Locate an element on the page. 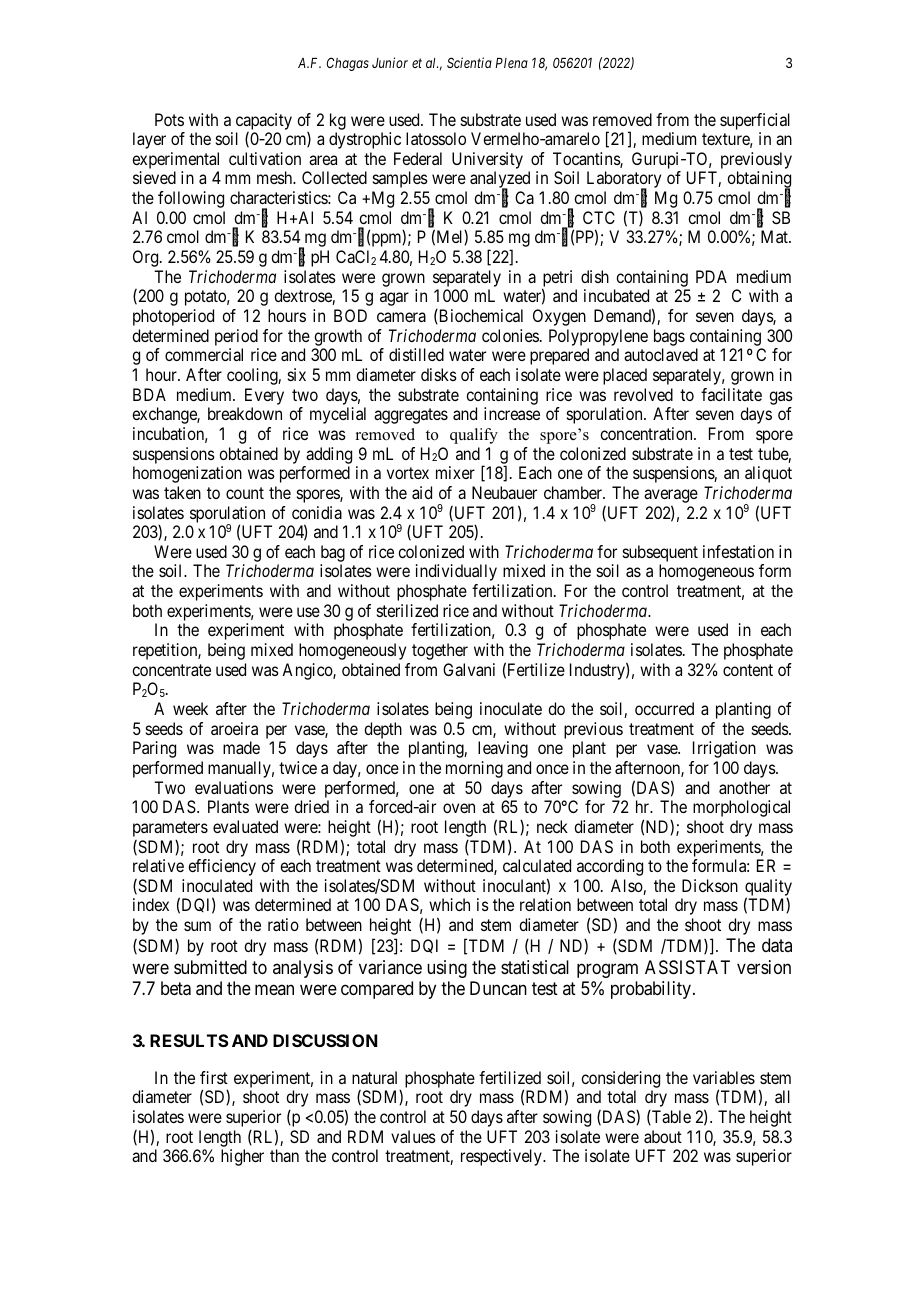  week is located at coordinates (190, 708).
